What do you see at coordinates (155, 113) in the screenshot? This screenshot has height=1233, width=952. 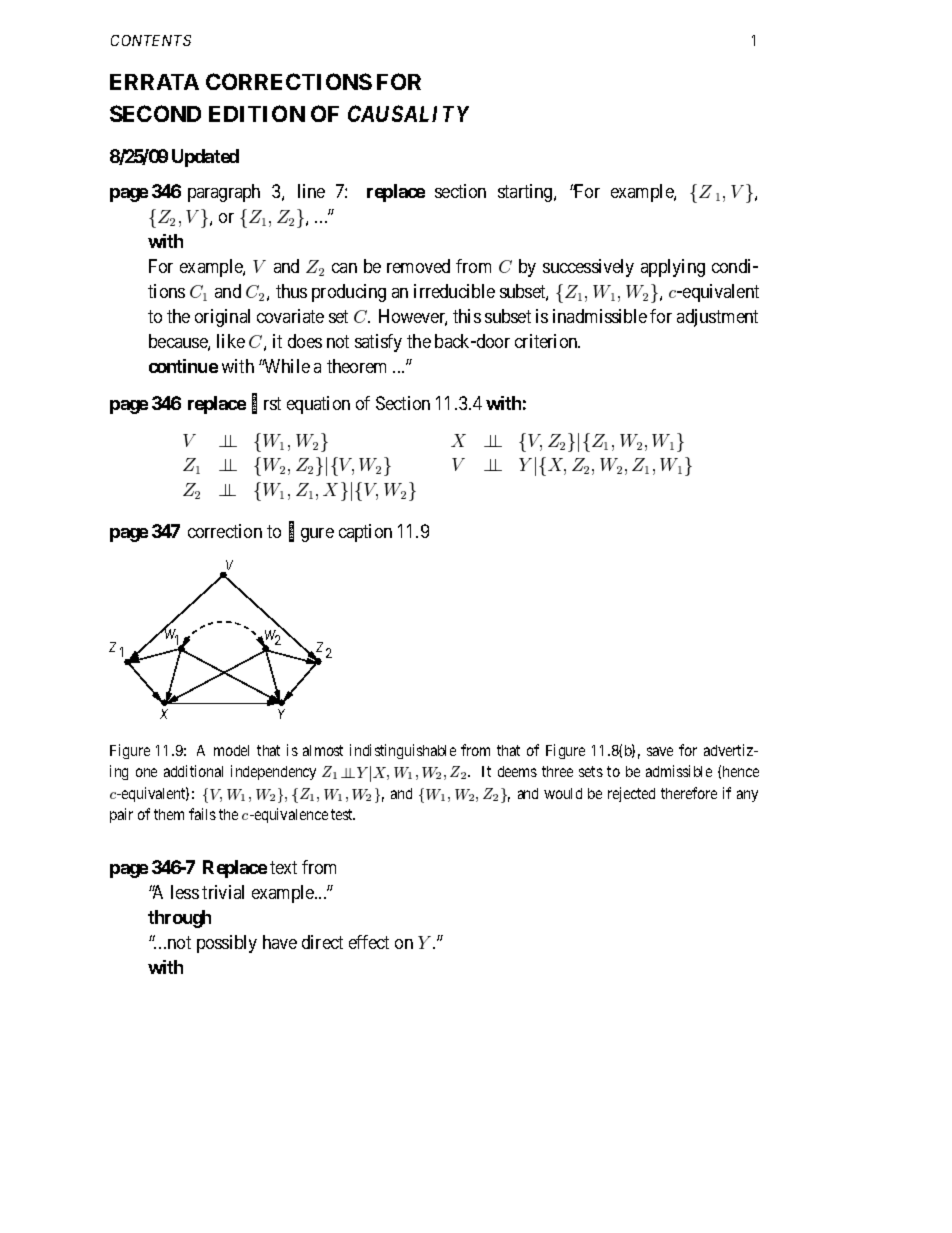 I see `SECOND` at bounding box center [155, 113].
